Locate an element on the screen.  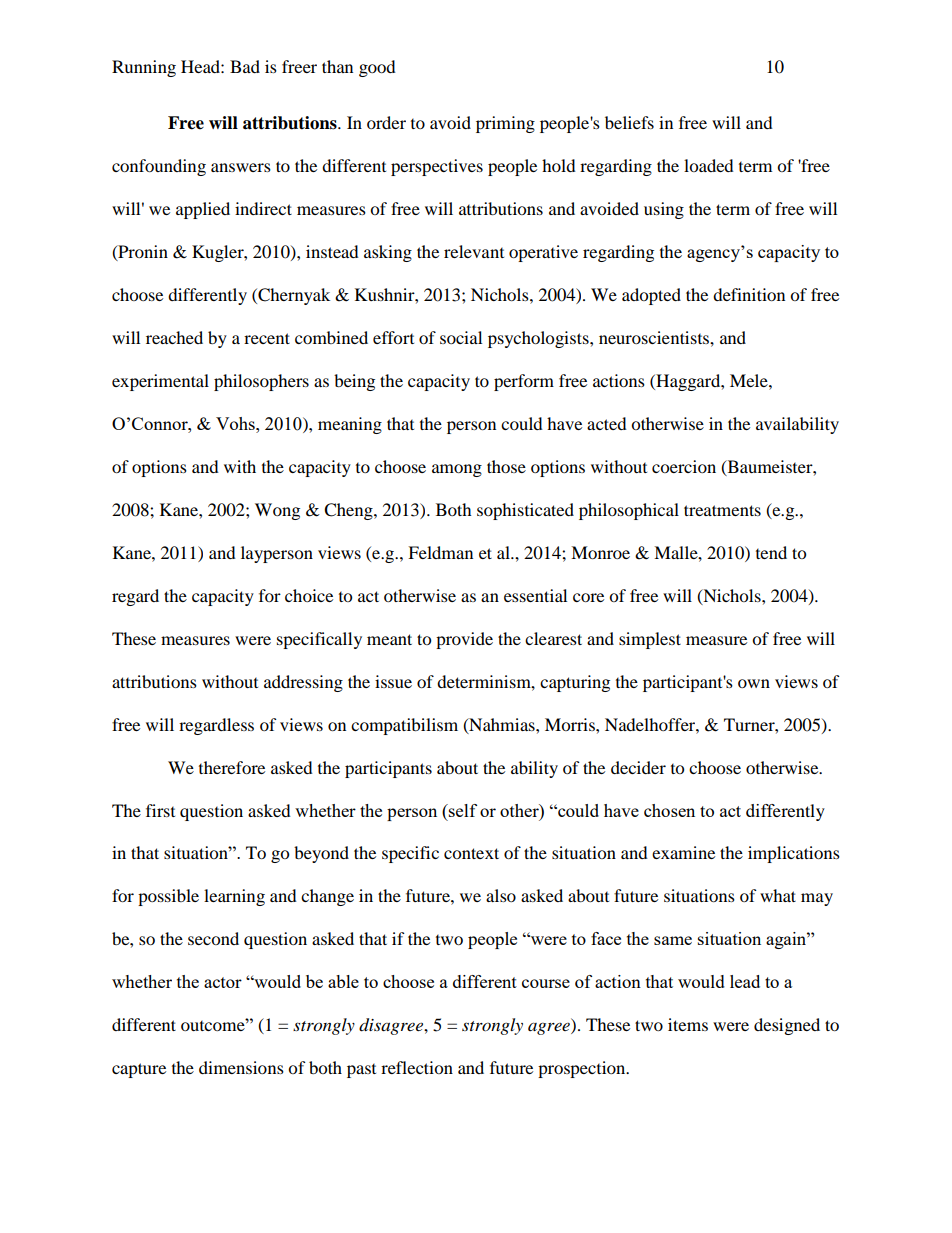
reached is located at coordinates (174, 337).
